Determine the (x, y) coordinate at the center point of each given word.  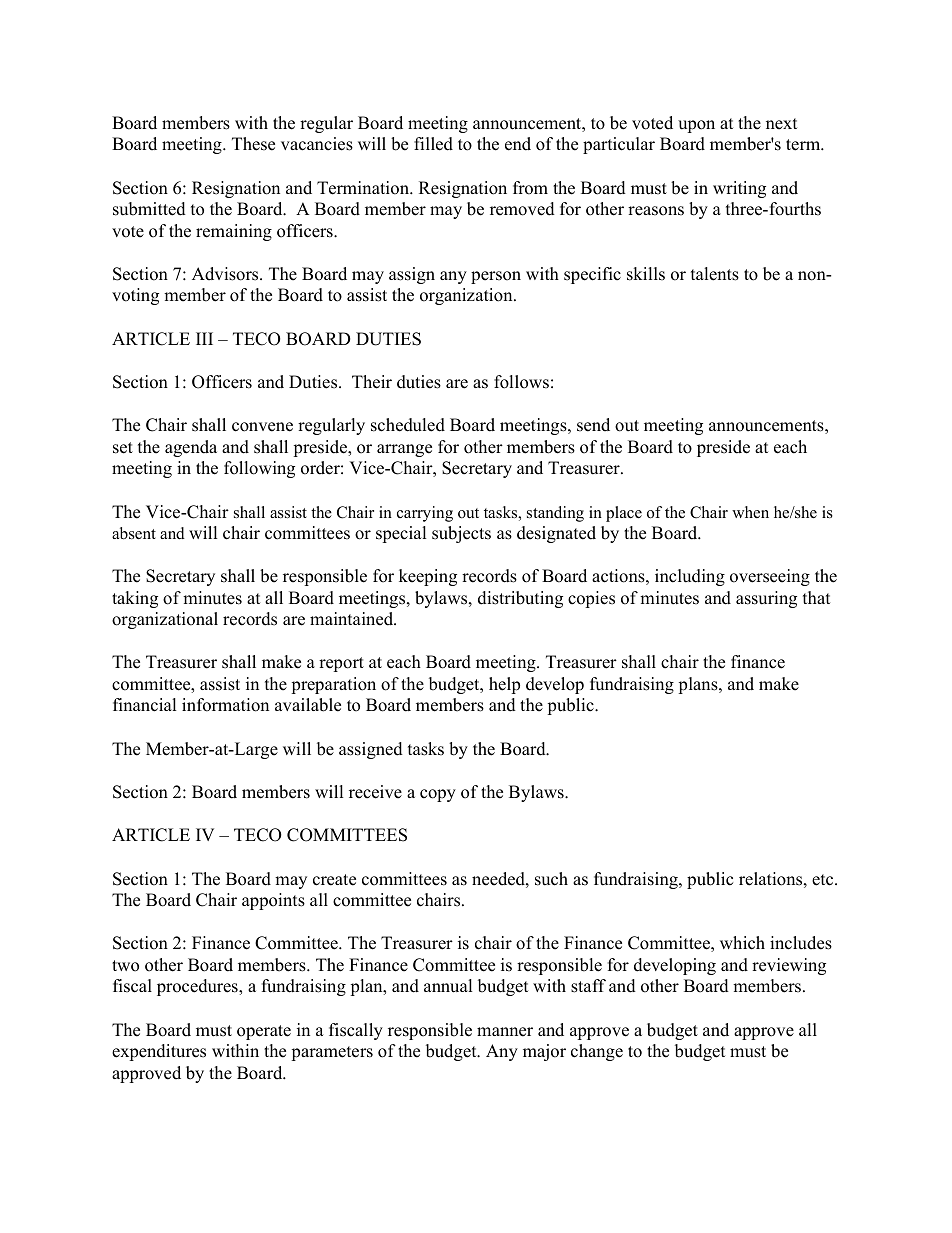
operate (264, 1032)
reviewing (789, 966)
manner (505, 1032)
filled (433, 144)
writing (739, 189)
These (253, 144)
